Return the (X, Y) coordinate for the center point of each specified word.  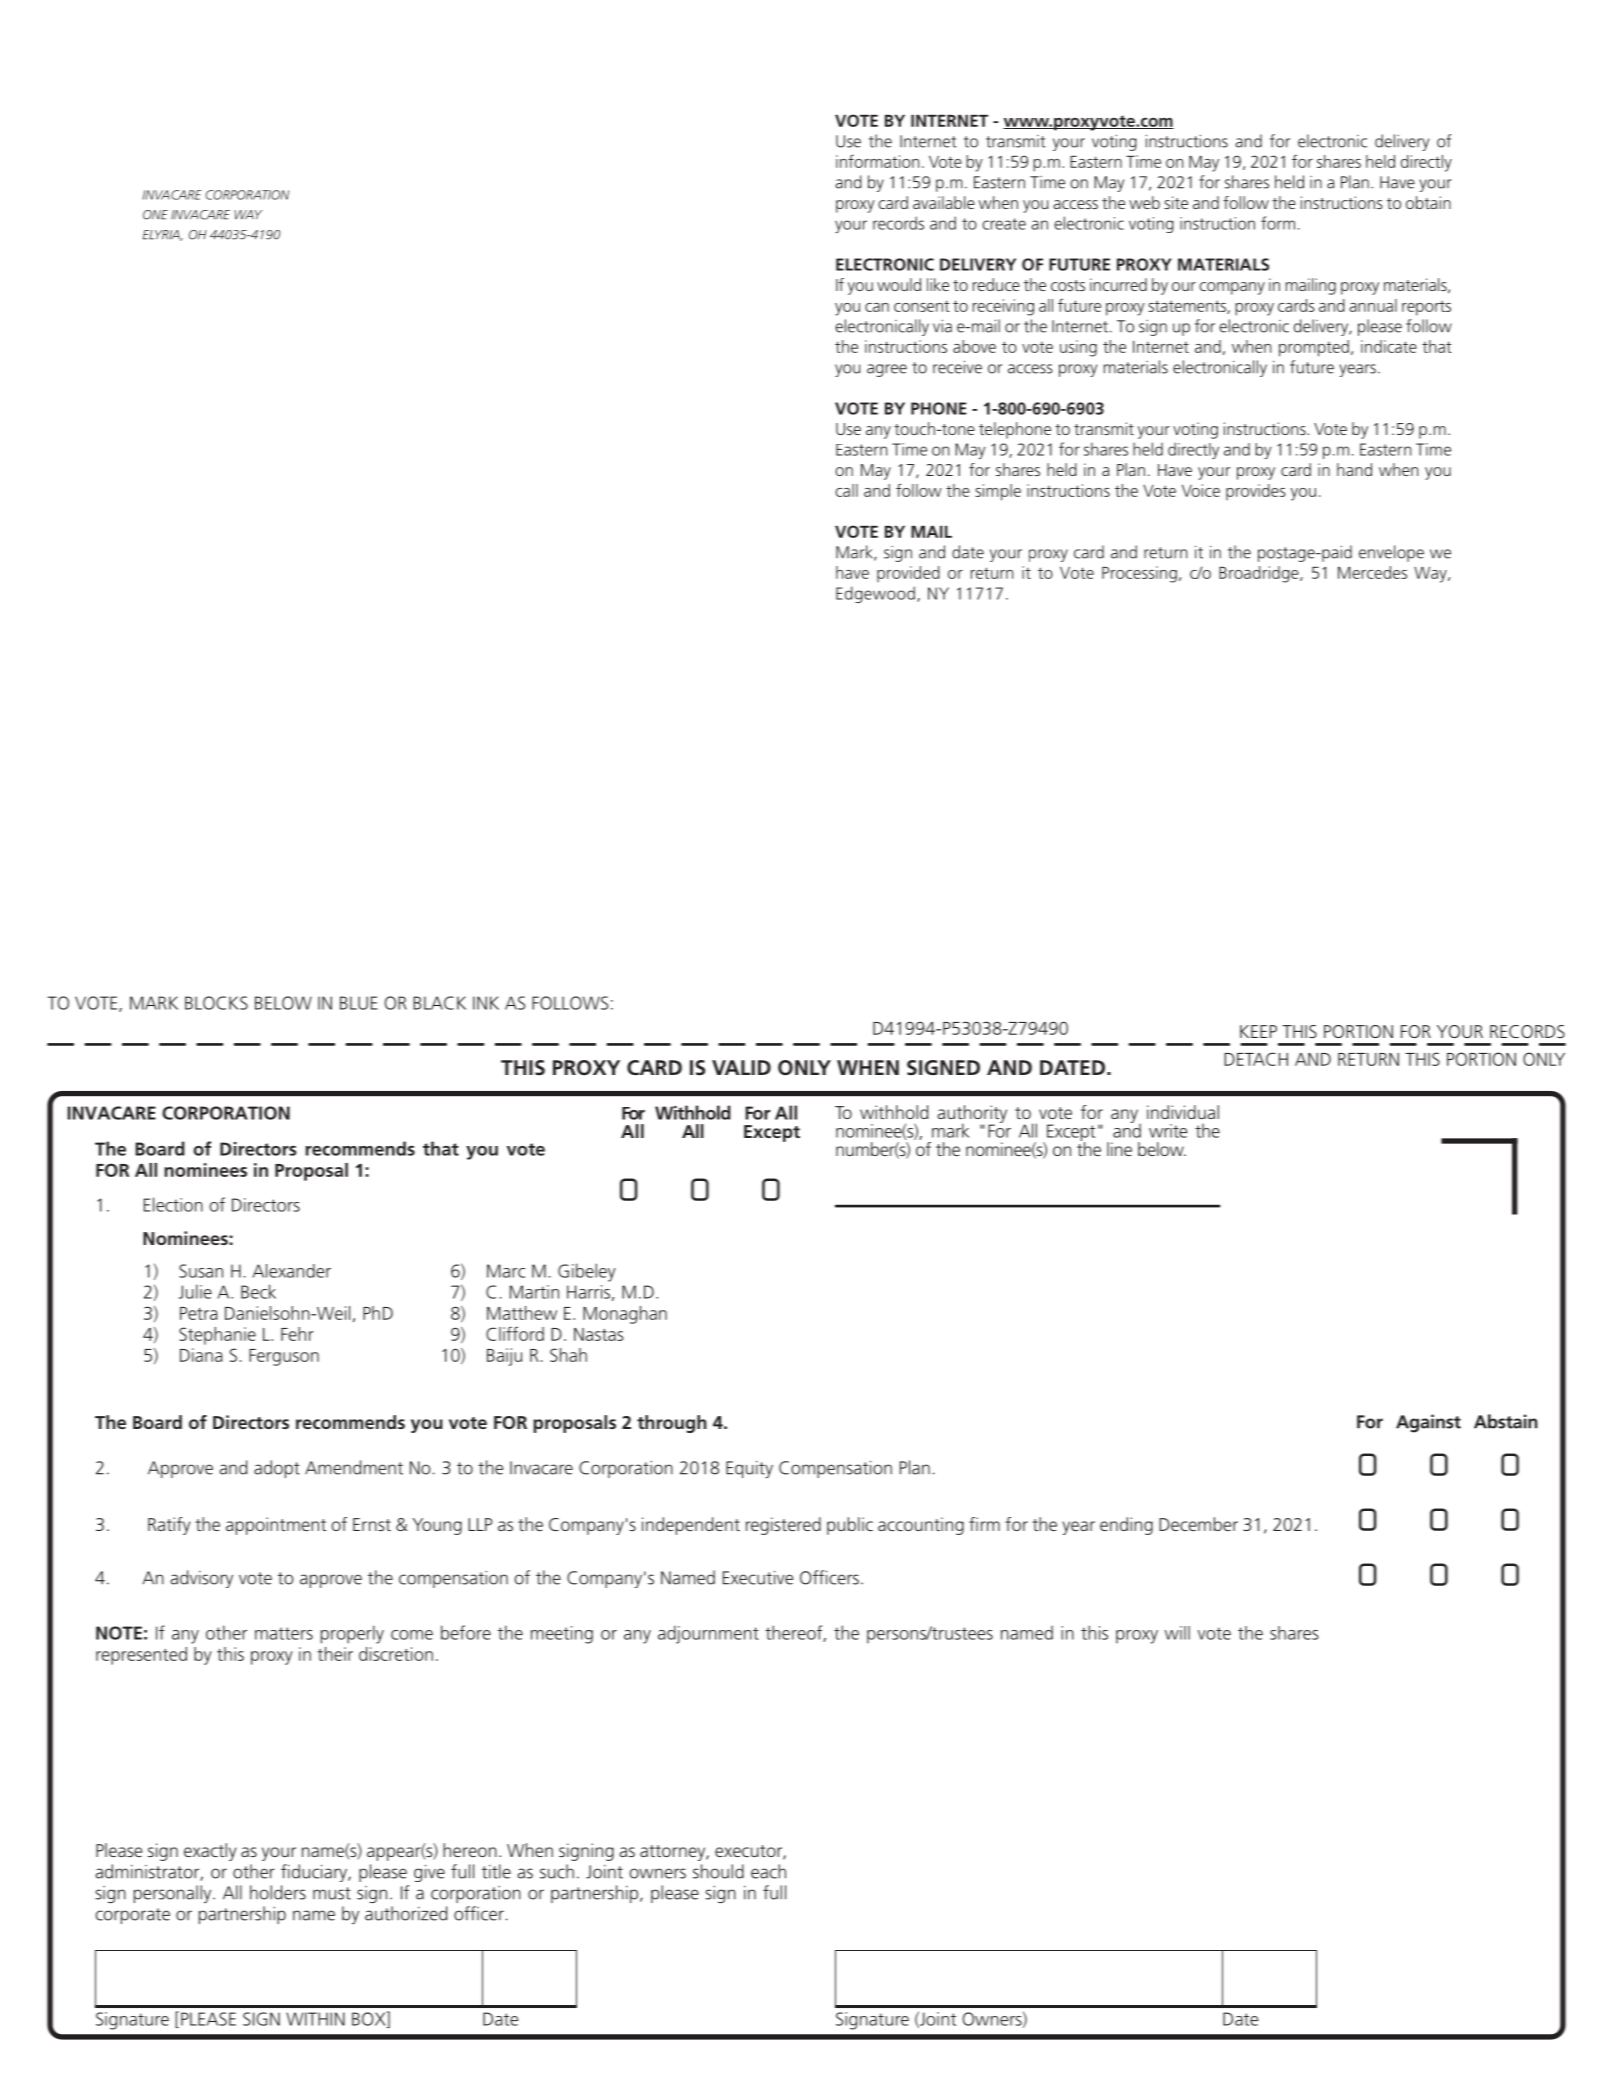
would (899, 284)
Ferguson (284, 1357)
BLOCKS (216, 1003)
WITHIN (315, 2019)
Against (1428, 1423)
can (877, 307)
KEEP (1258, 1031)
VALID (741, 1067)
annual (1373, 305)
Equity (749, 1469)
